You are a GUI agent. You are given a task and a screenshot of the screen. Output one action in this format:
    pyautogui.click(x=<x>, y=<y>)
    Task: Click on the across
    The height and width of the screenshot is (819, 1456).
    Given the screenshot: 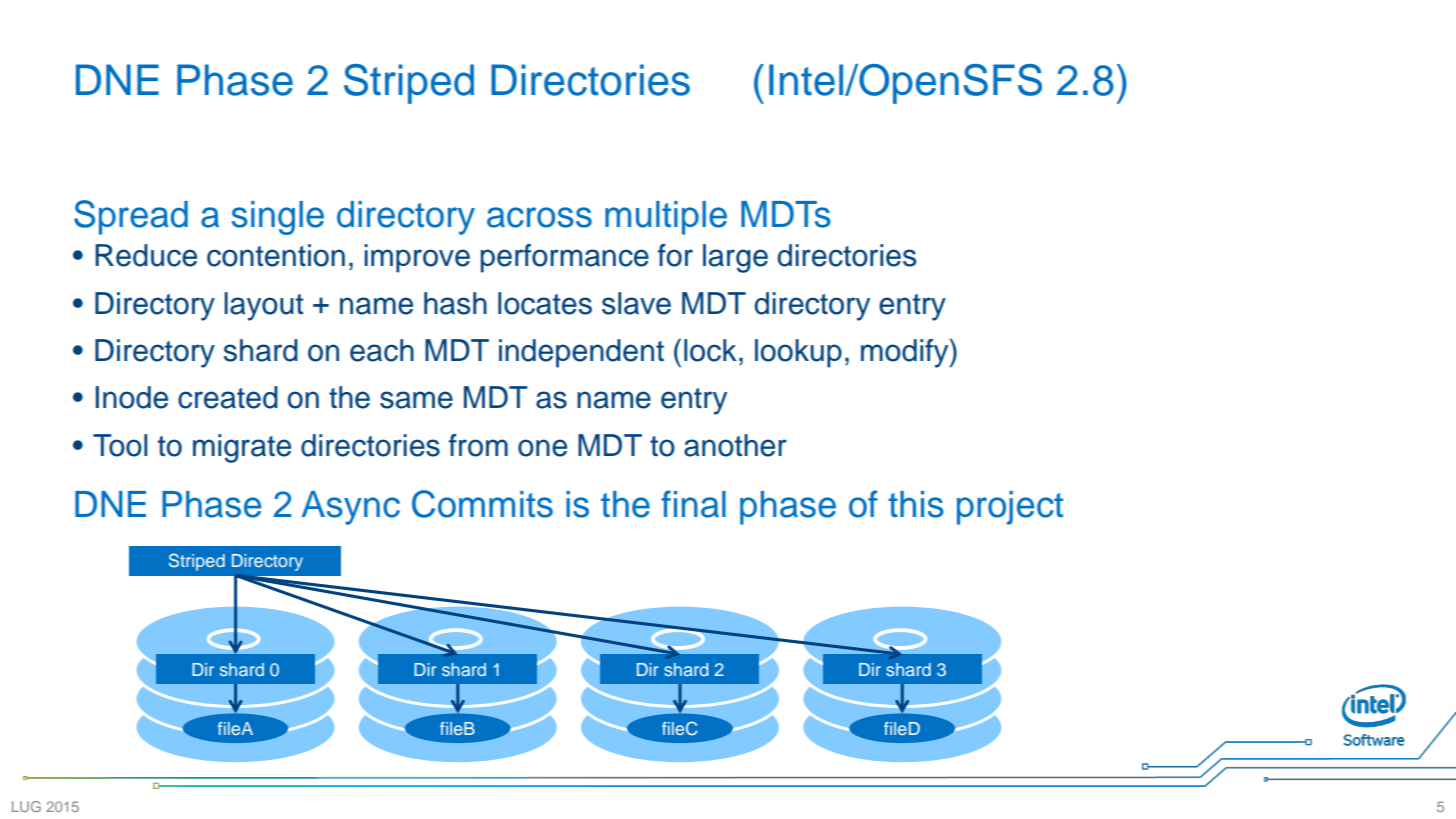 What is the action you would take?
    pyautogui.click(x=539, y=217)
